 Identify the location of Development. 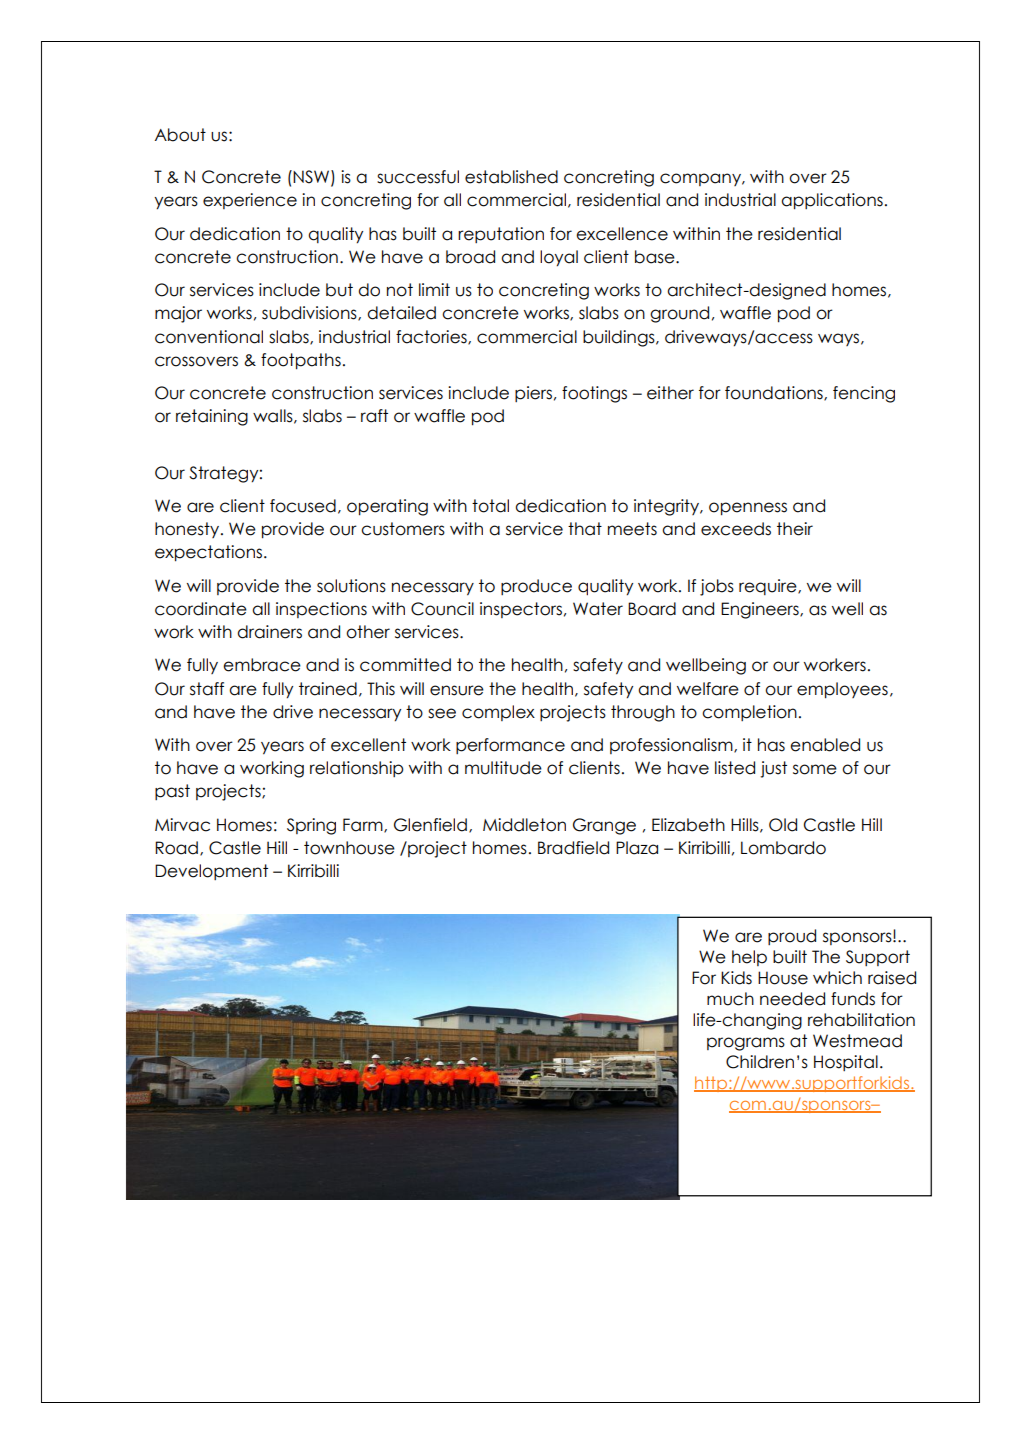
(211, 872).
